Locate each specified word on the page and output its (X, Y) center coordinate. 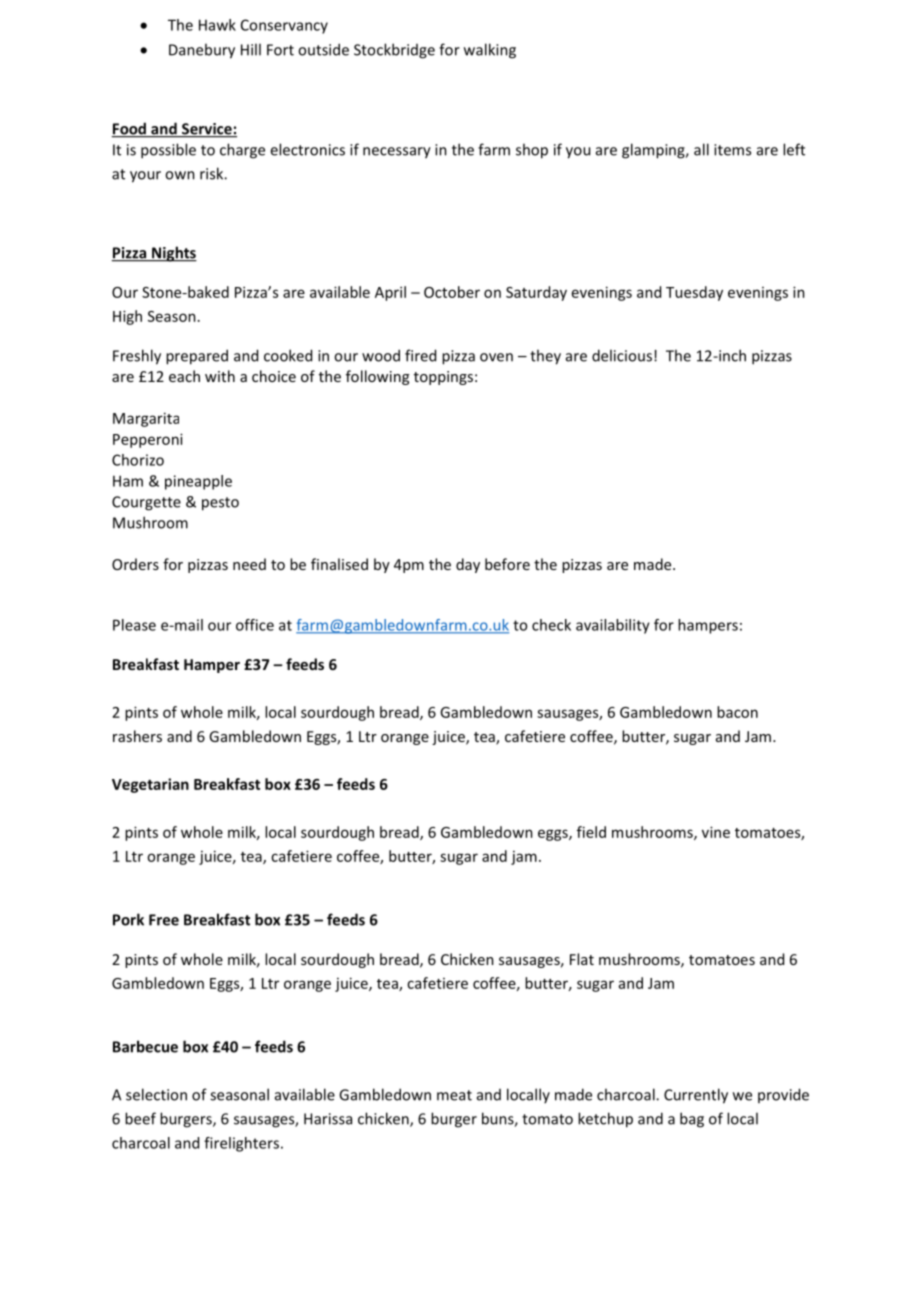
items (732, 150)
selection (156, 1094)
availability (613, 626)
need (249, 564)
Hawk (217, 25)
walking (490, 51)
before (507, 564)
